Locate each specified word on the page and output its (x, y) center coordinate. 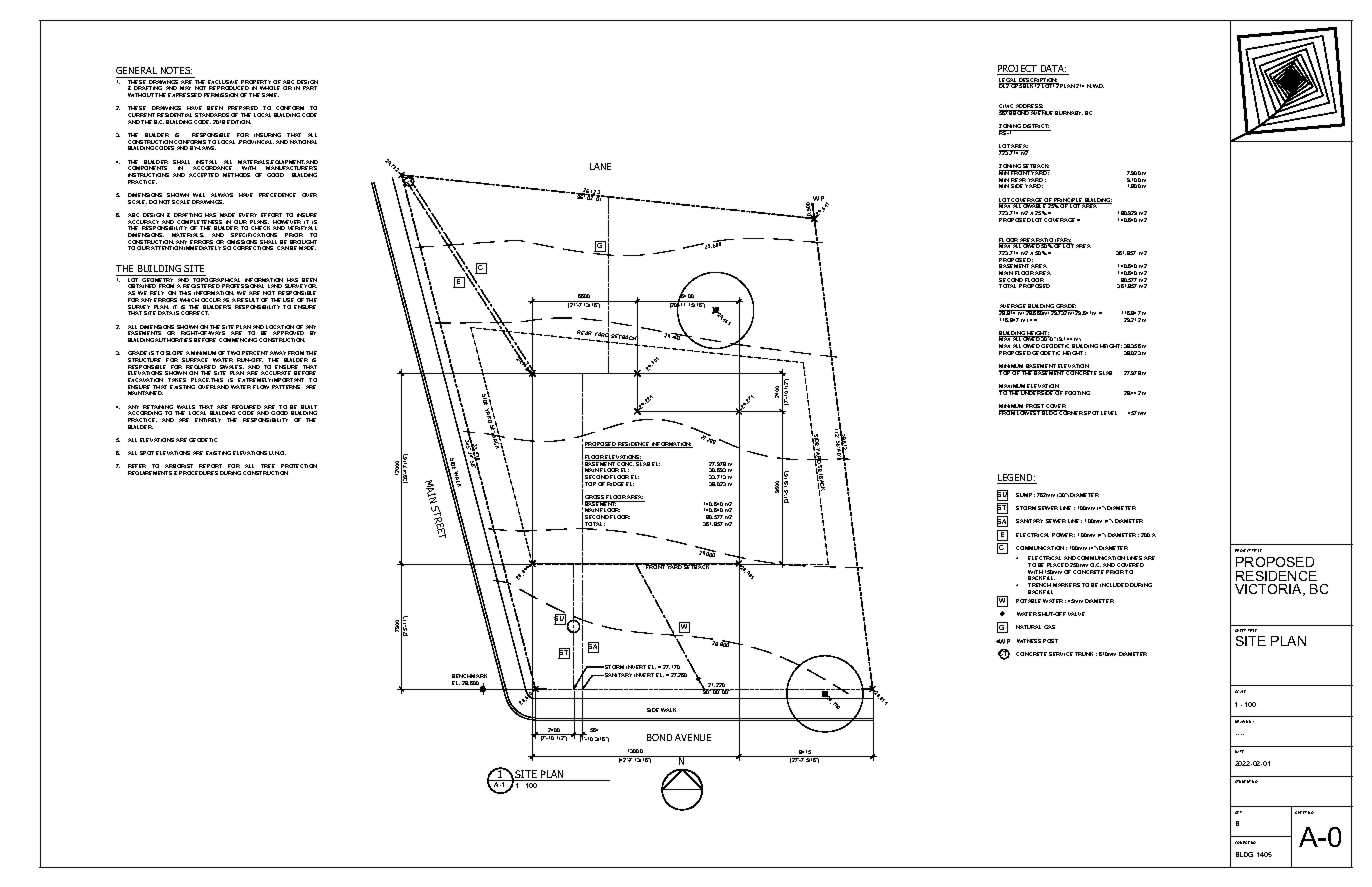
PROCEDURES (198, 473)
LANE (600, 166)
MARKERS (1066, 585)
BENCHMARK (469, 676)
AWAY (278, 353)
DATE (1239, 751)
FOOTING (1077, 393)
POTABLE (1028, 601)
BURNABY (1069, 113)
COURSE (1242, 842)
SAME (270, 95)
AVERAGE (1013, 307)
